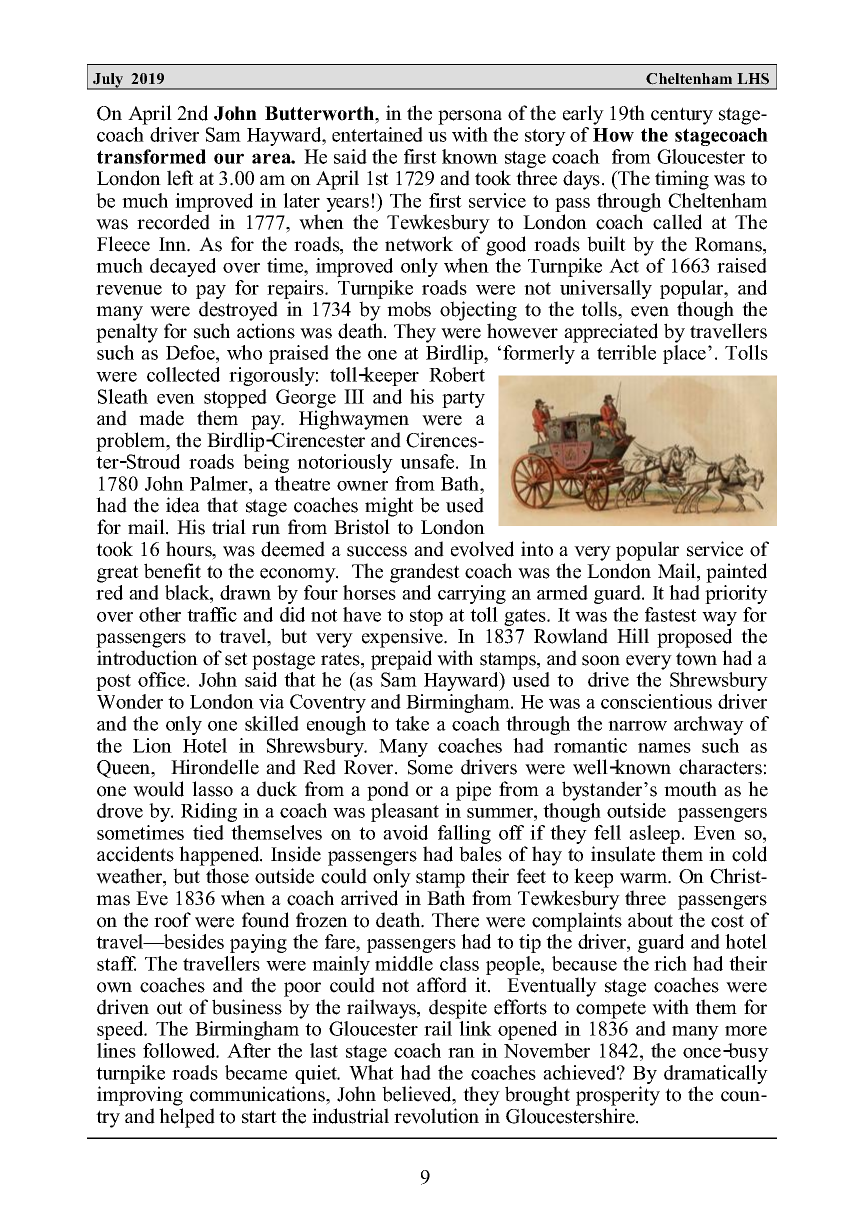 Image resolution: width=864 pixels, height=1225 pixels. What do you see at coordinates (389, 507) in the document?
I see `might` at bounding box center [389, 507].
